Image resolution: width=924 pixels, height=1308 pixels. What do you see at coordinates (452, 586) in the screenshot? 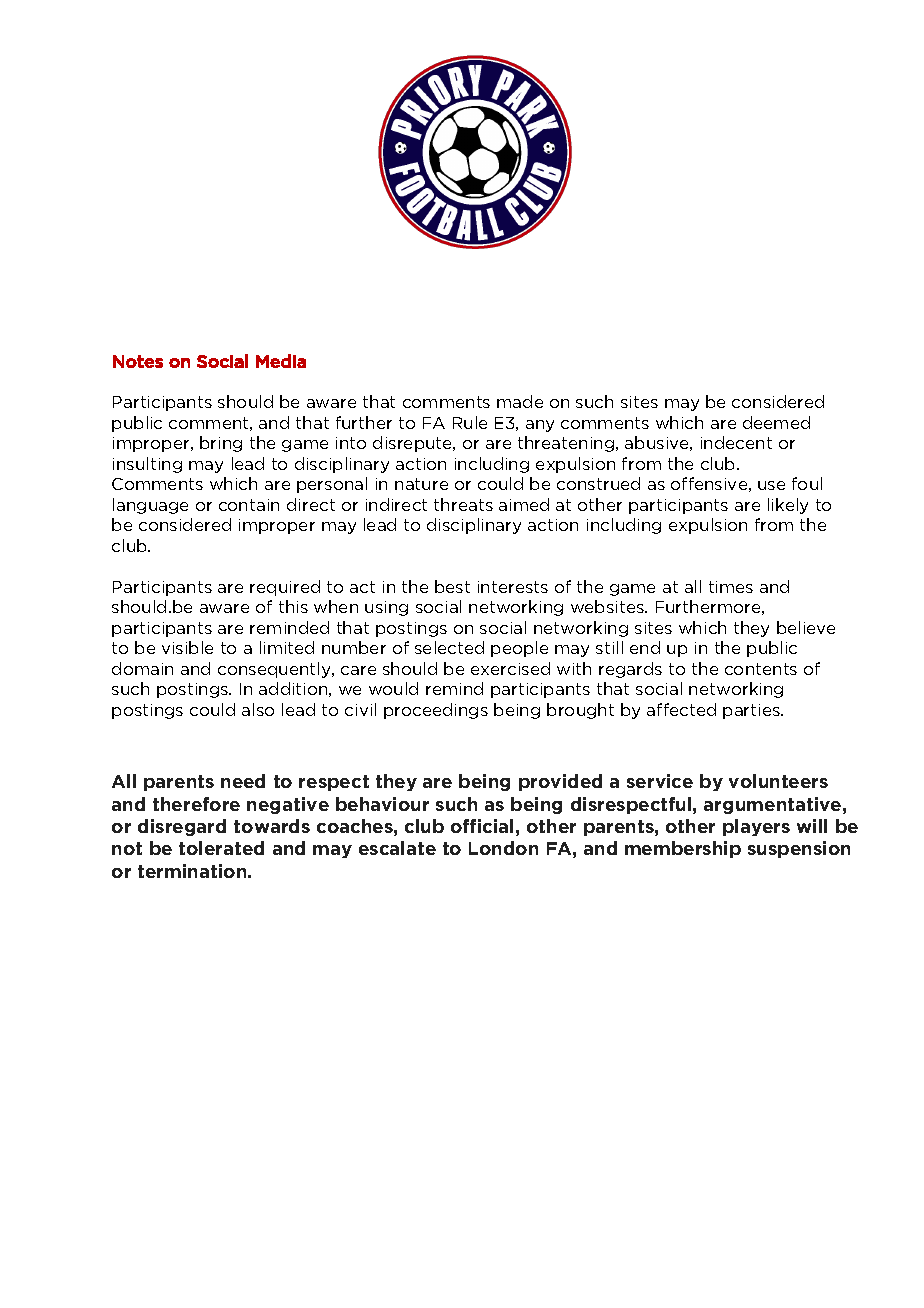
I see `best` at bounding box center [452, 586].
